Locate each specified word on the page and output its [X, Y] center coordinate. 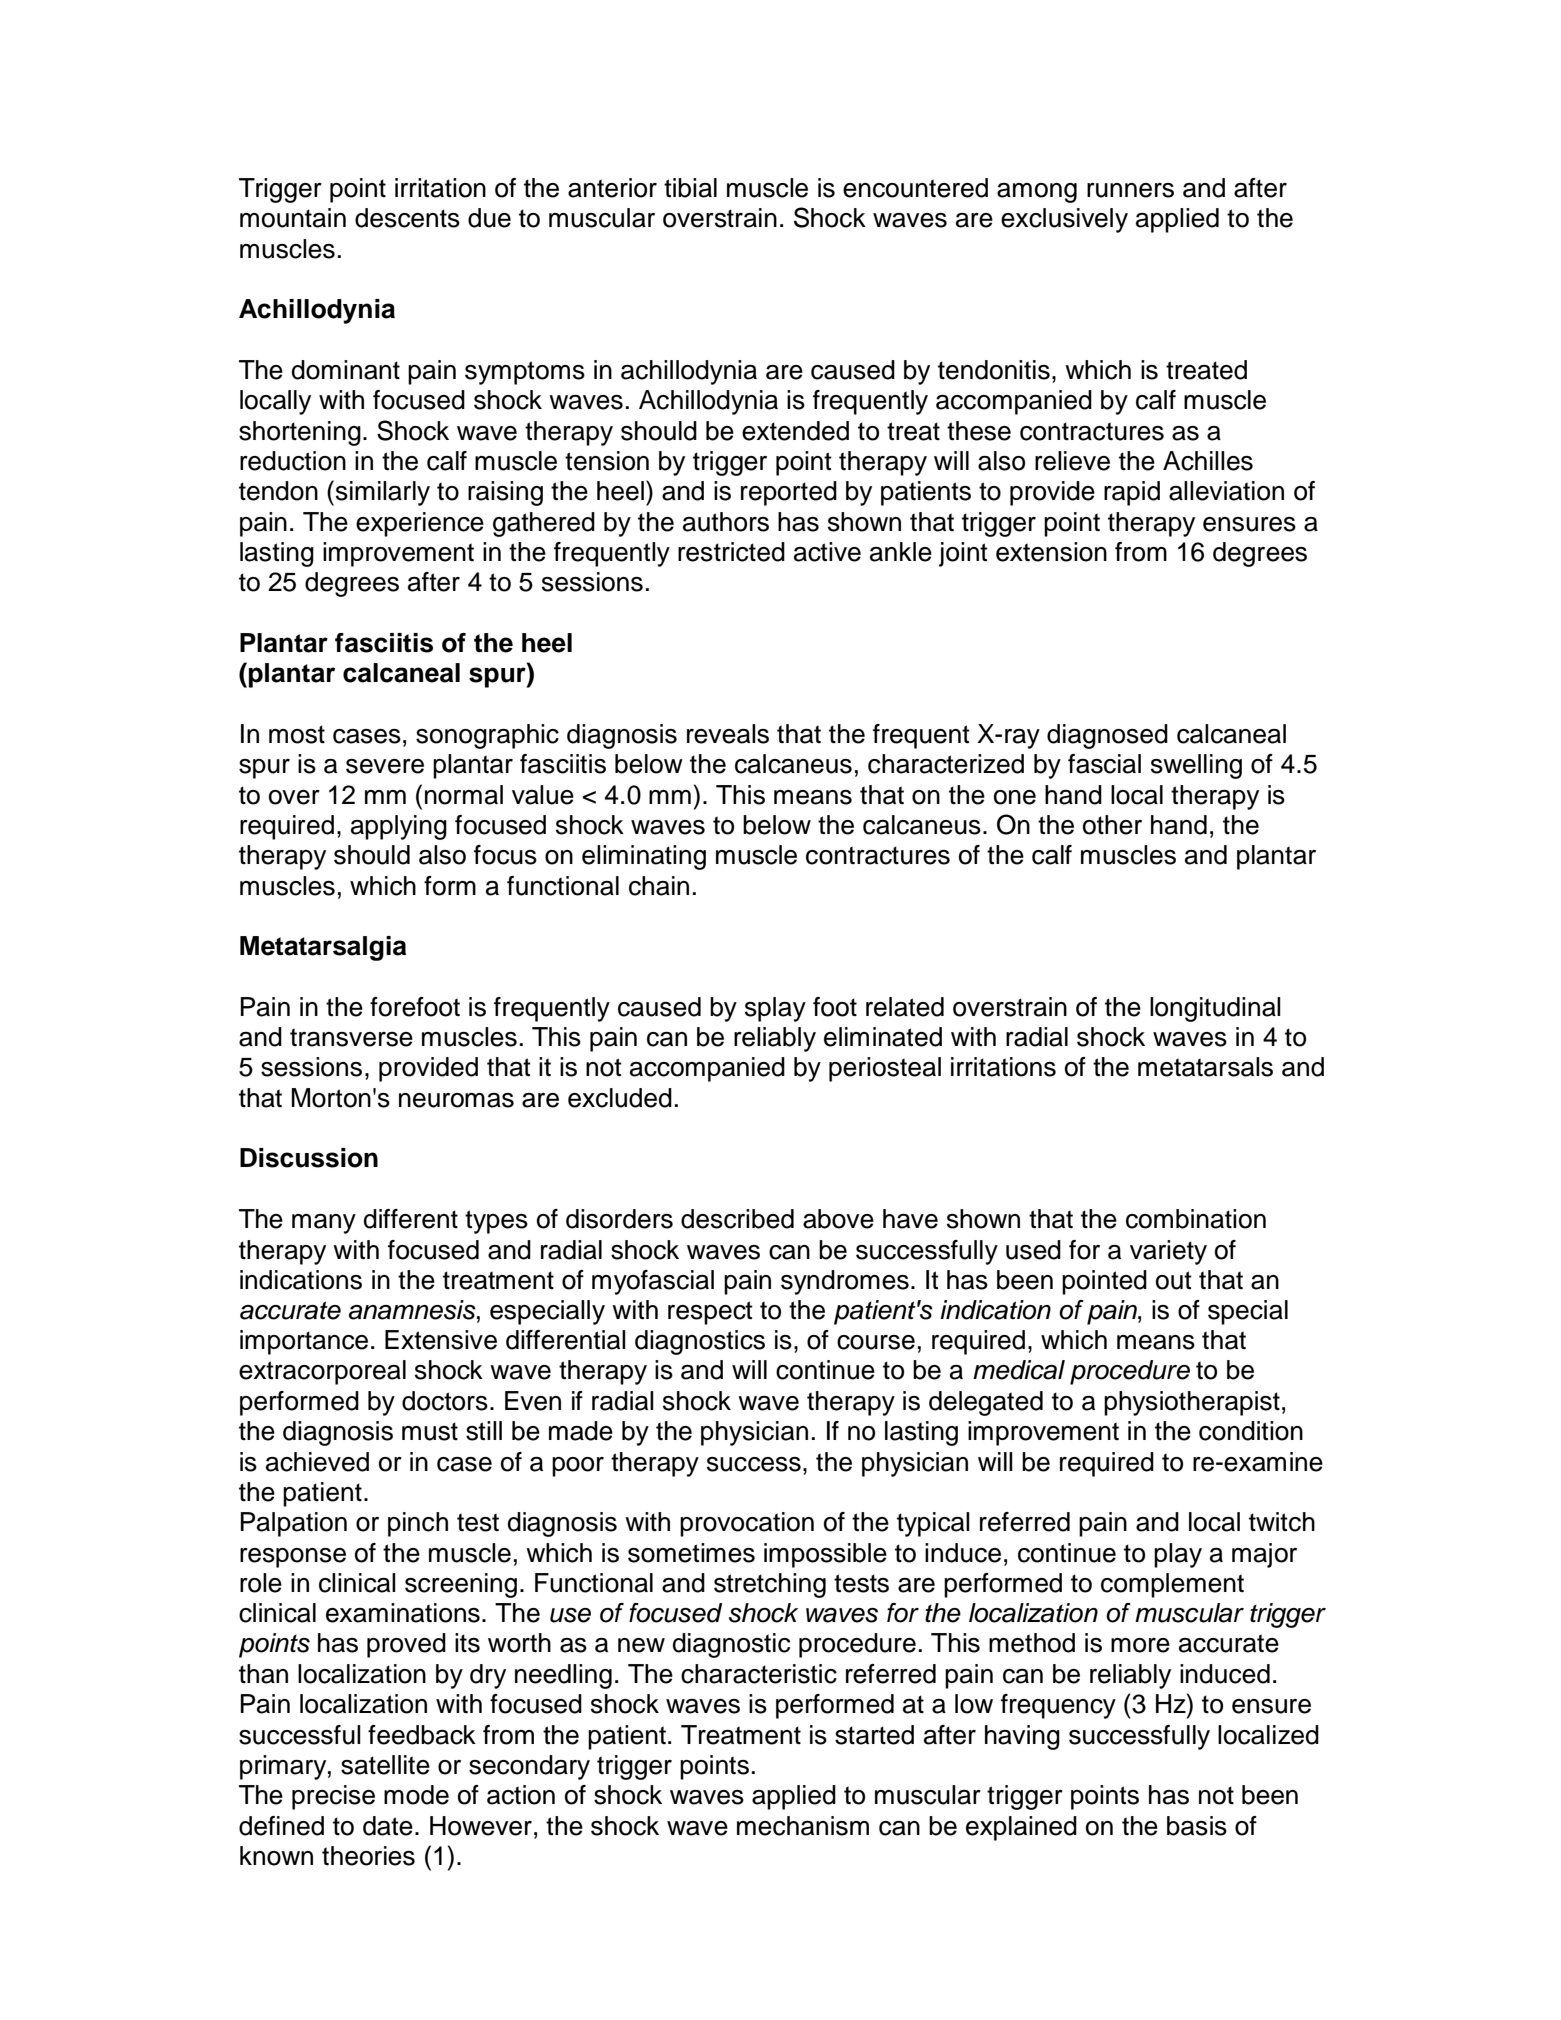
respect [710, 1313]
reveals [728, 734]
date [388, 1826]
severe [385, 766]
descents [407, 218]
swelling [1196, 766]
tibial [690, 188]
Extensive [441, 1340]
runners [1130, 190]
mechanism [803, 1826]
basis [1197, 1826]
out [1174, 1280]
